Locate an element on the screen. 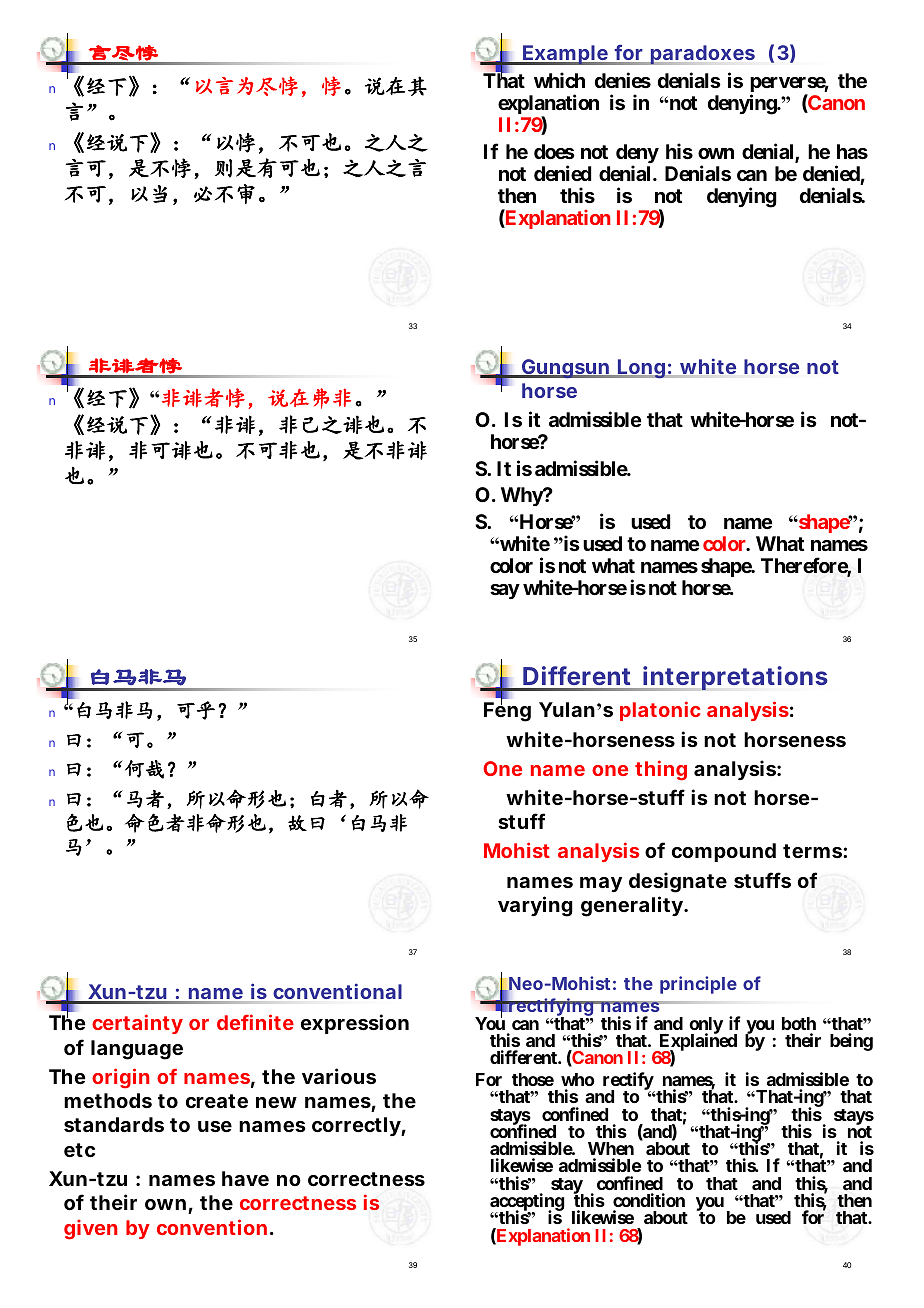 The width and height of the screenshot is (924, 1308). Example is located at coordinates (565, 55).
